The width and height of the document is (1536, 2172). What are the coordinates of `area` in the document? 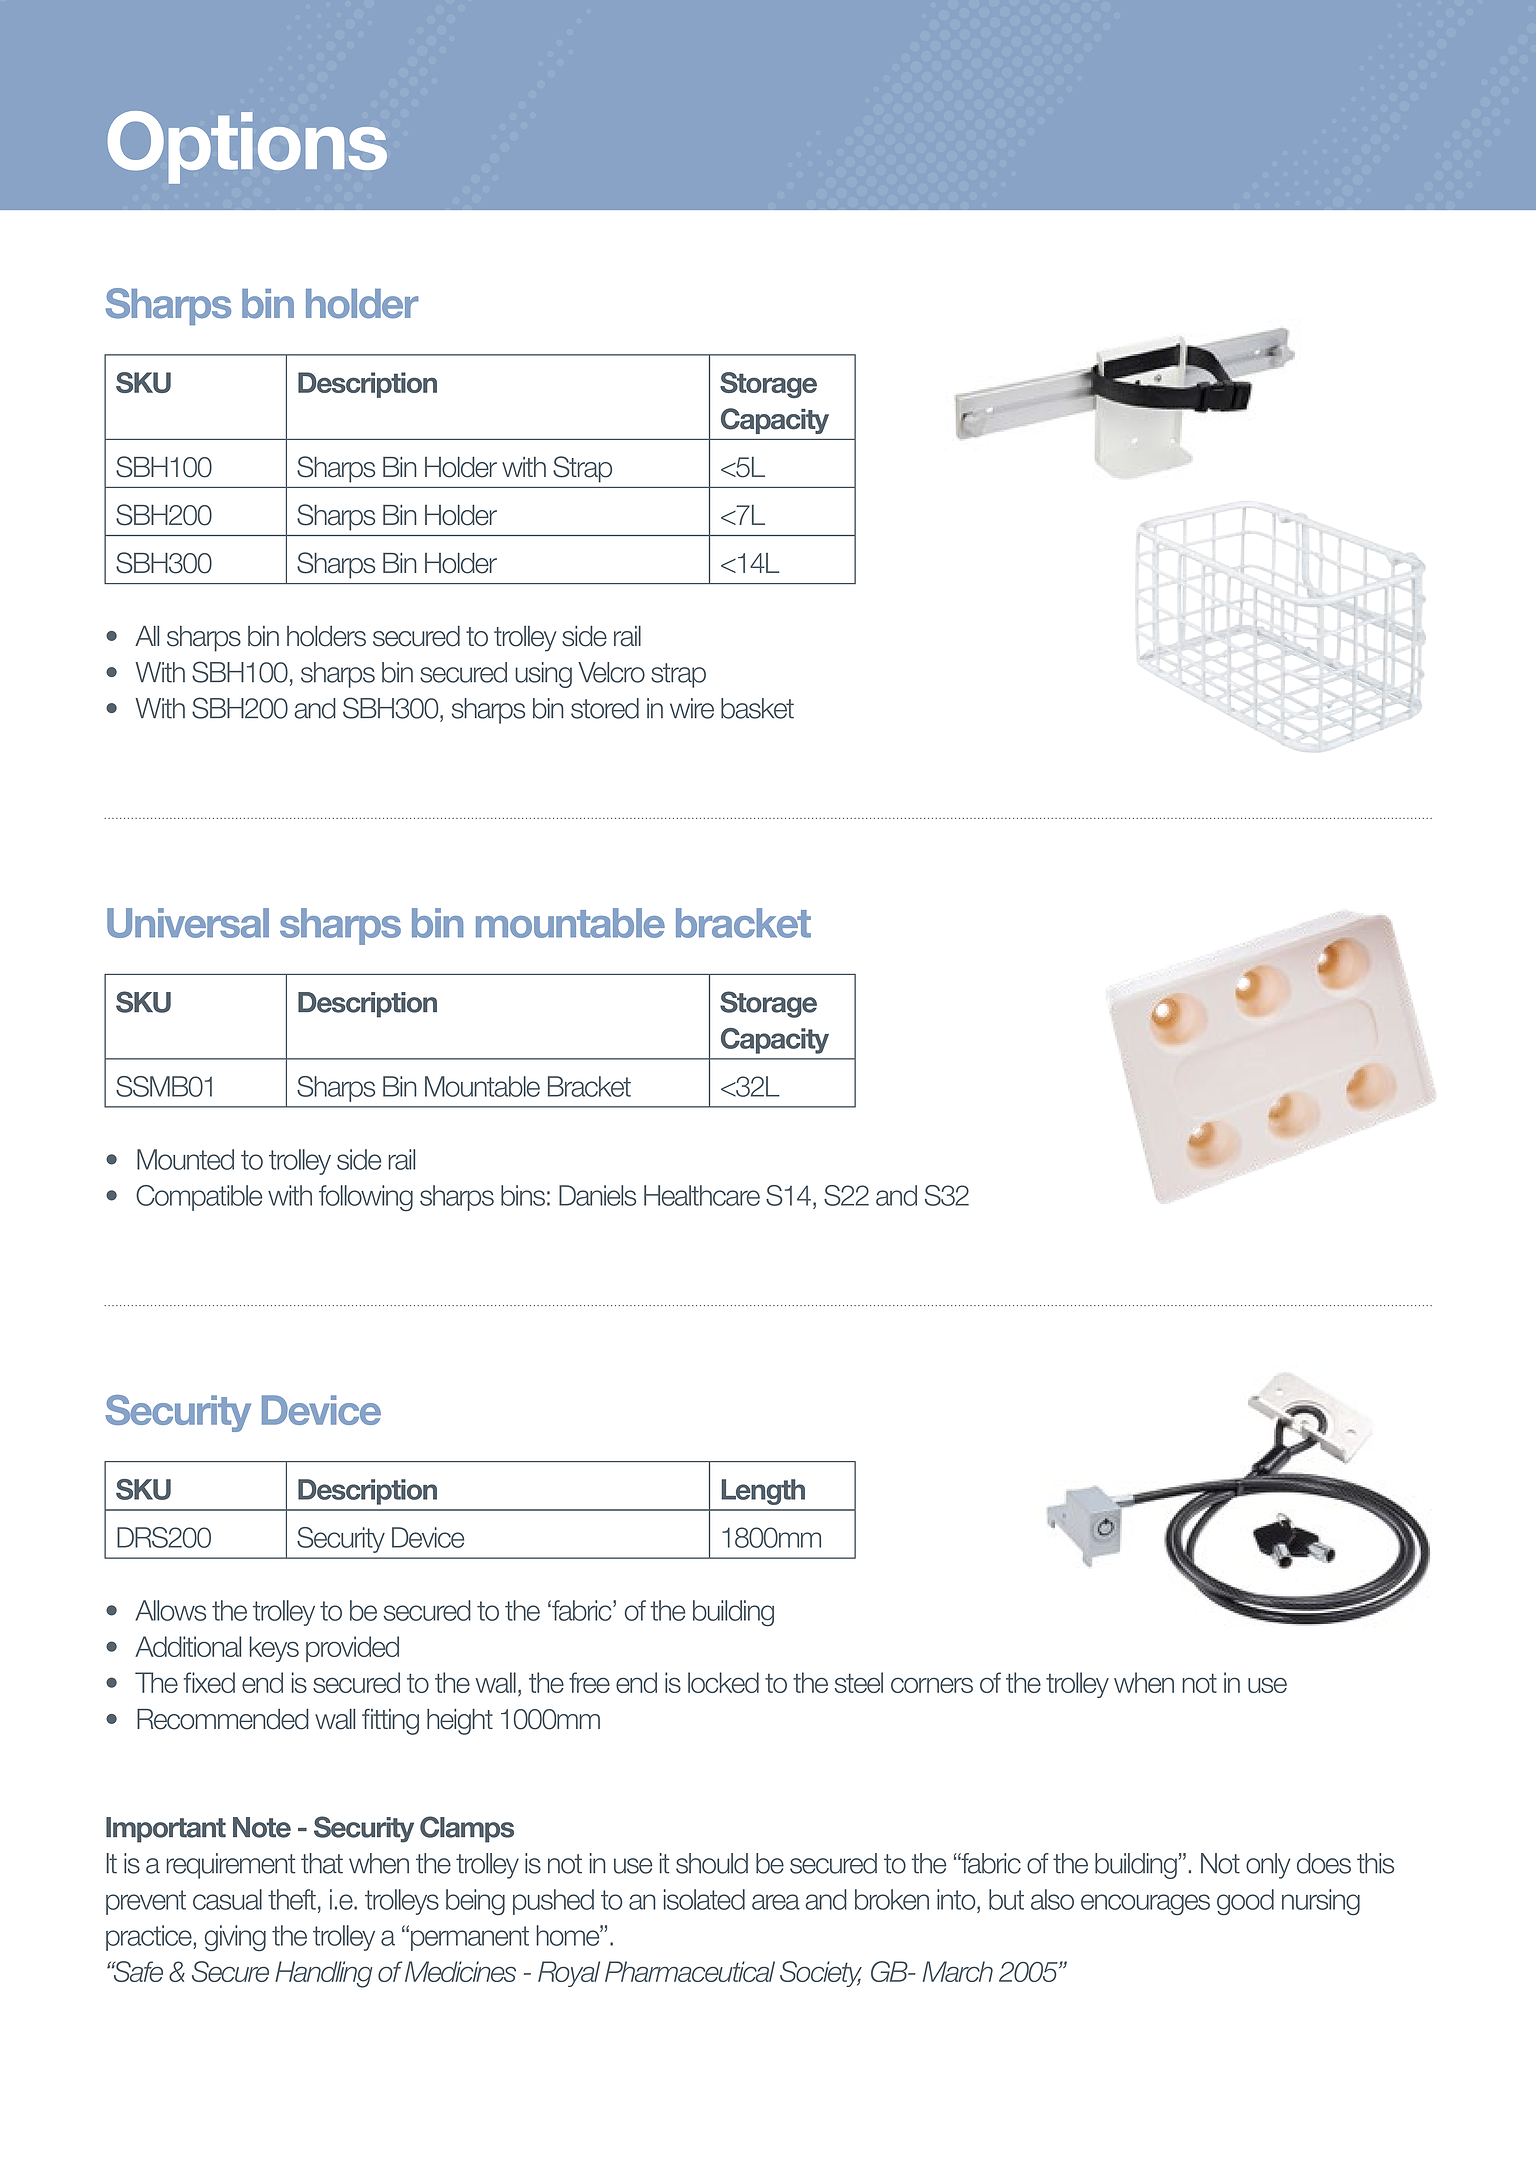 It's located at (776, 1902).
